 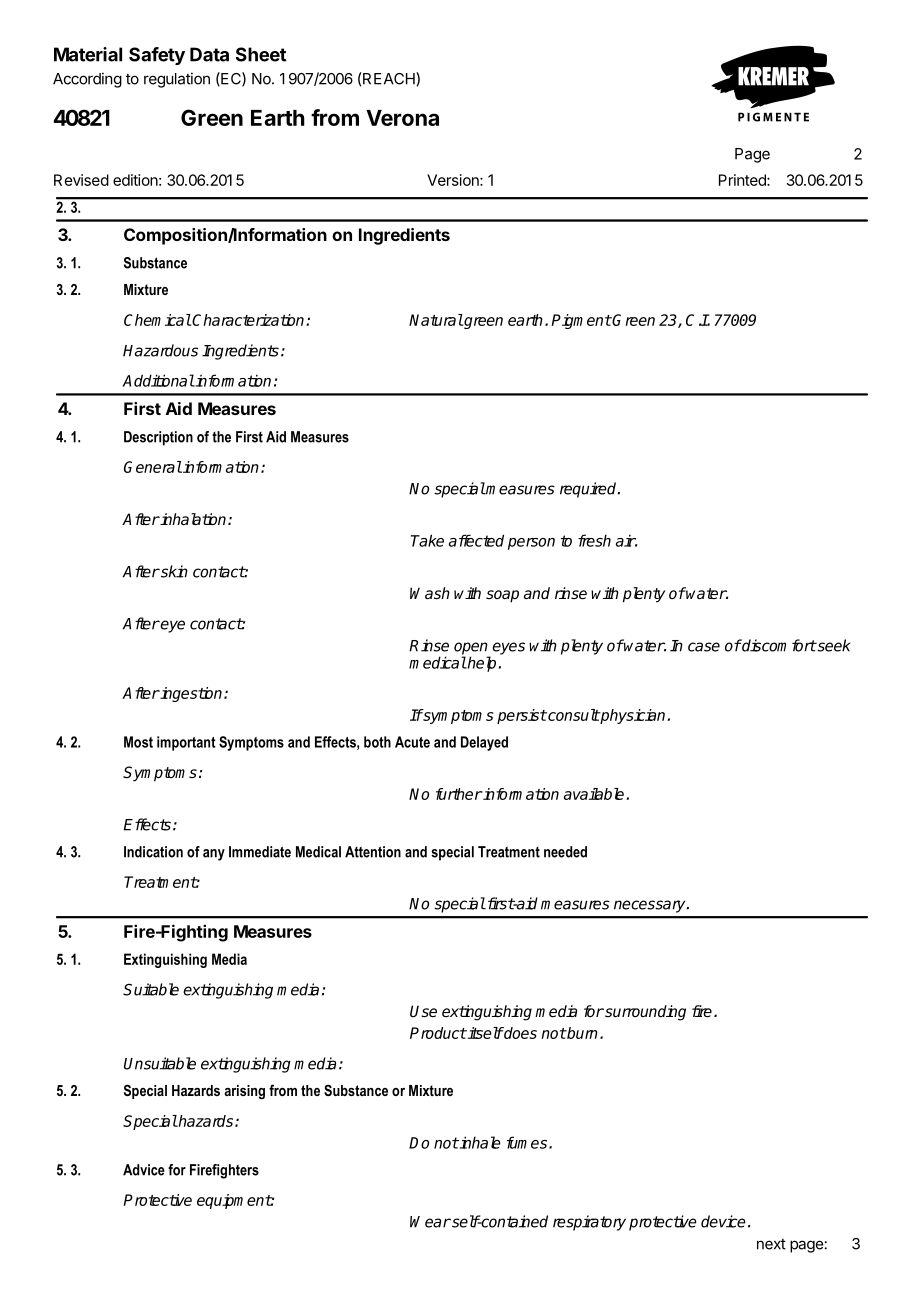 What do you see at coordinates (427, 540) in the page?
I see `Take` at bounding box center [427, 540].
